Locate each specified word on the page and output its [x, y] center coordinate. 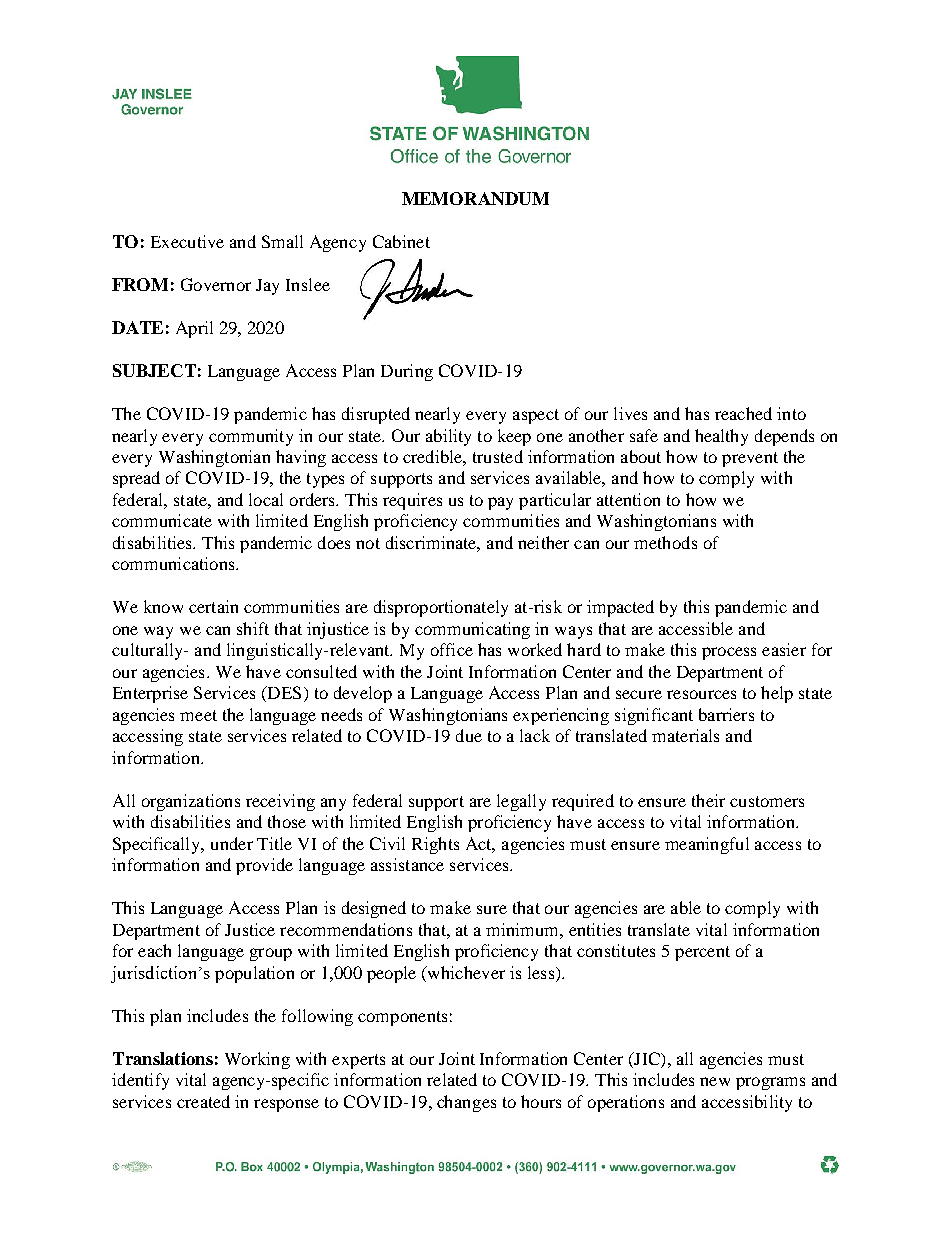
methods [665, 542]
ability [448, 437]
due [469, 735]
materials [685, 735]
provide [264, 866]
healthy [721, 437]
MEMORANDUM [475, 198]
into [791, 413]
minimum [523, 929]
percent [702, 953]
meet [198, 715]
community [251, 437]
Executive [187, 241]
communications [174, 563]
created [203, 1101]
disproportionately [441, 608]
